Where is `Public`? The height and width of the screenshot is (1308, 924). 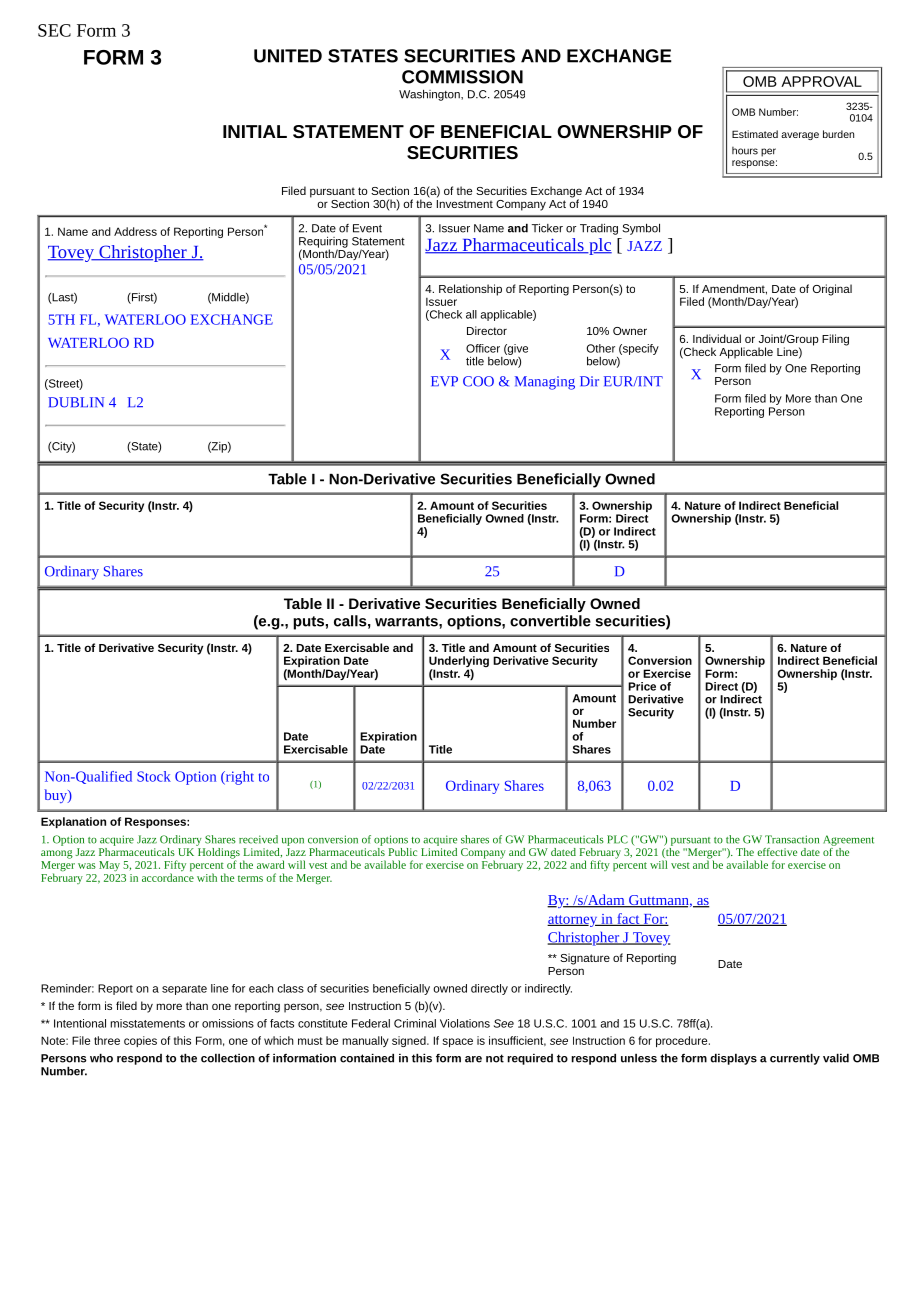 Public is located at coordinates (402, 852).
